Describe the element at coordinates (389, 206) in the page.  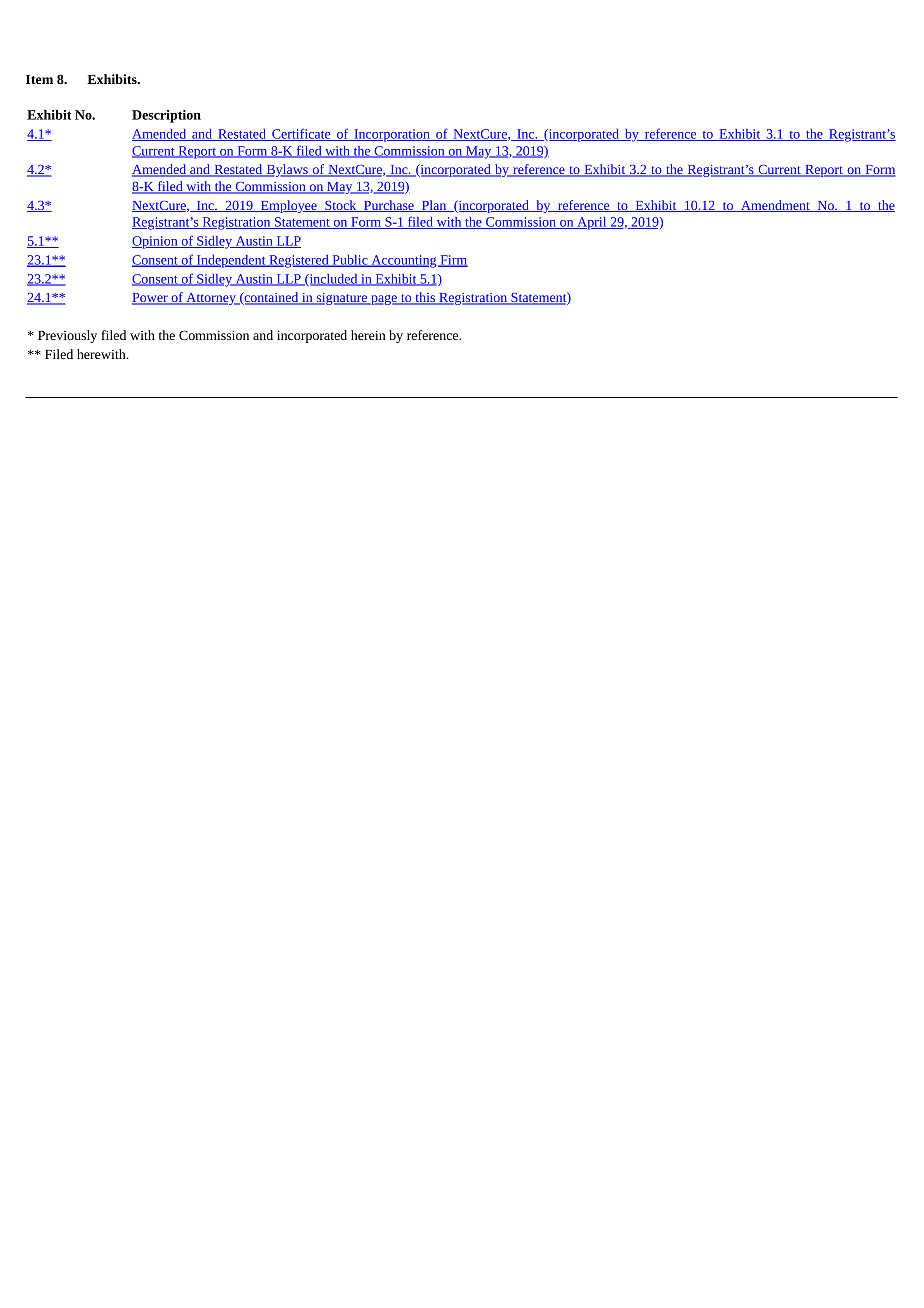
I see `Purchase` at that location.
